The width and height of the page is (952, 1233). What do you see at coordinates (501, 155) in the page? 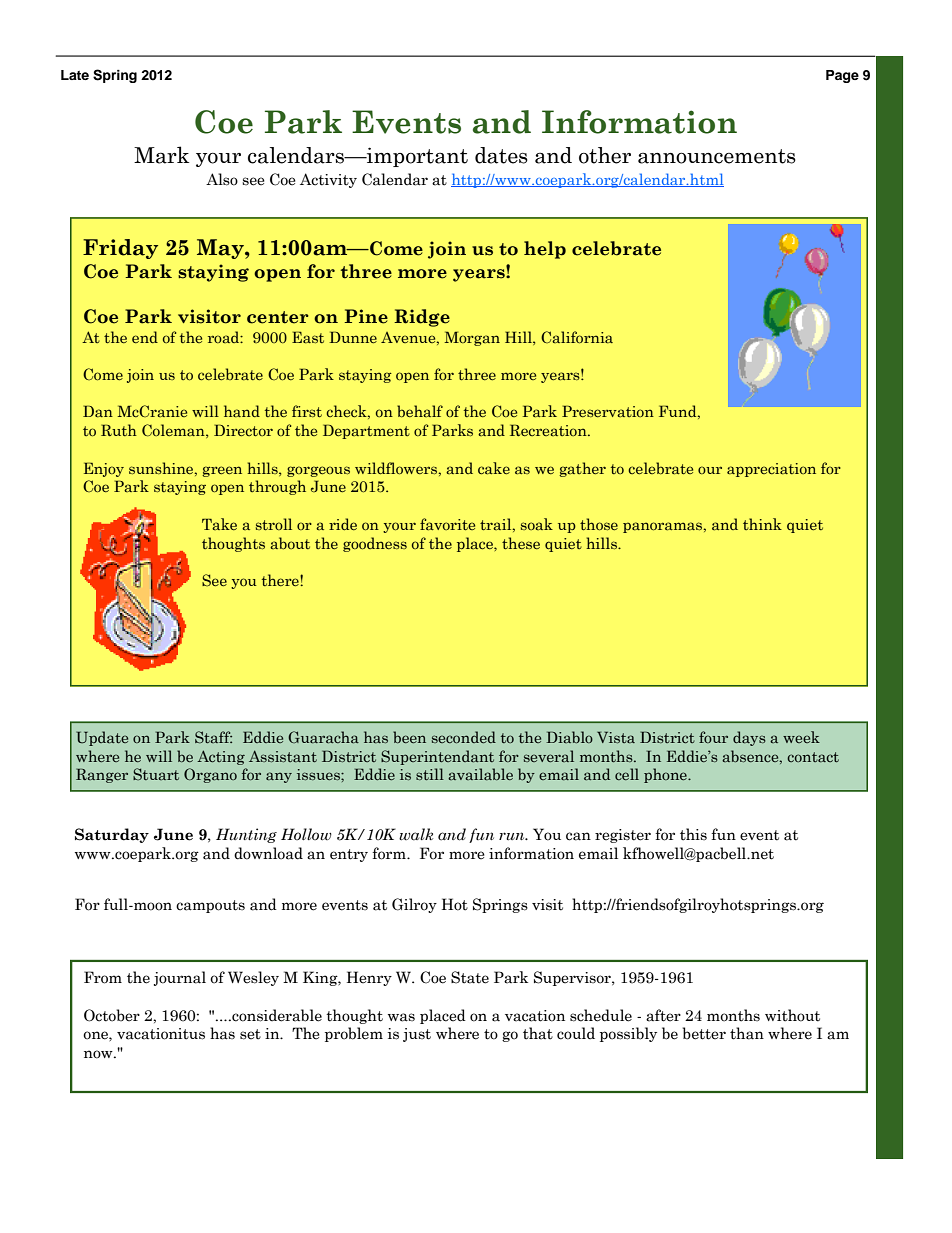
I see `dates` at bounding box center [501, 155].
